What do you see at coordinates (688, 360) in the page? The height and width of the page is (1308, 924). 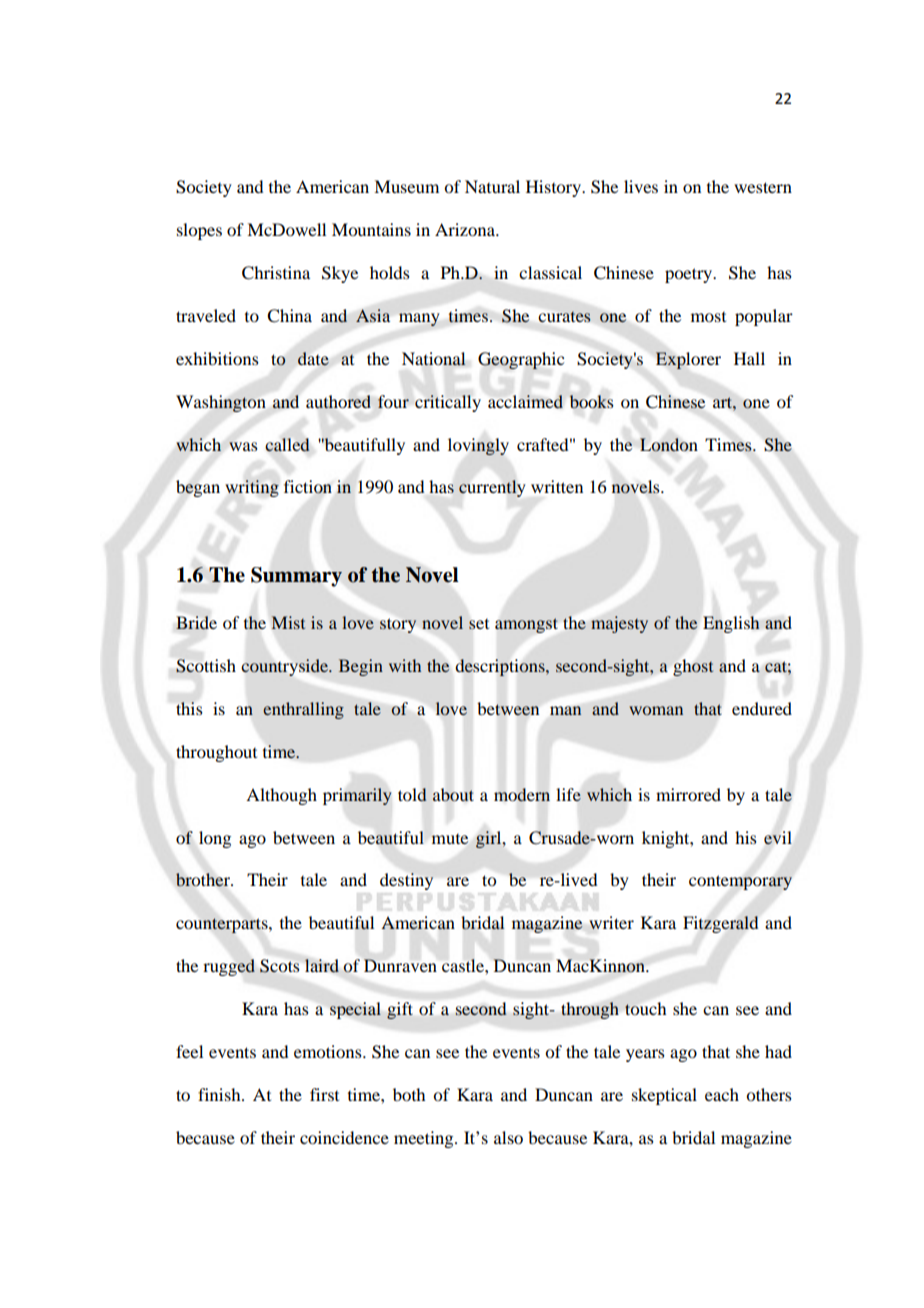 I see `Explorer` at bounding box center [688, 360].
